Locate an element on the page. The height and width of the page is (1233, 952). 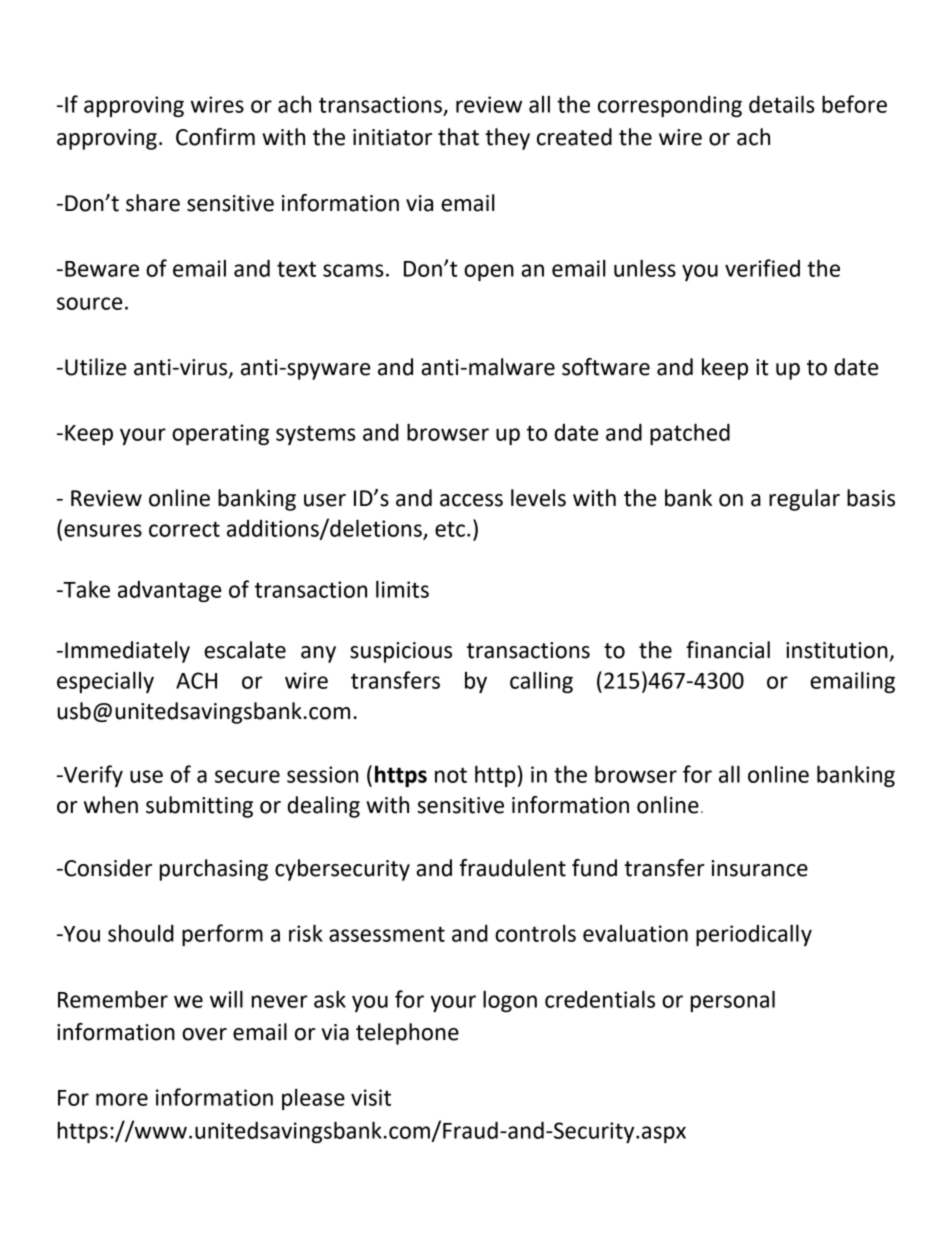
over is located at coordinates (204, 1034).
